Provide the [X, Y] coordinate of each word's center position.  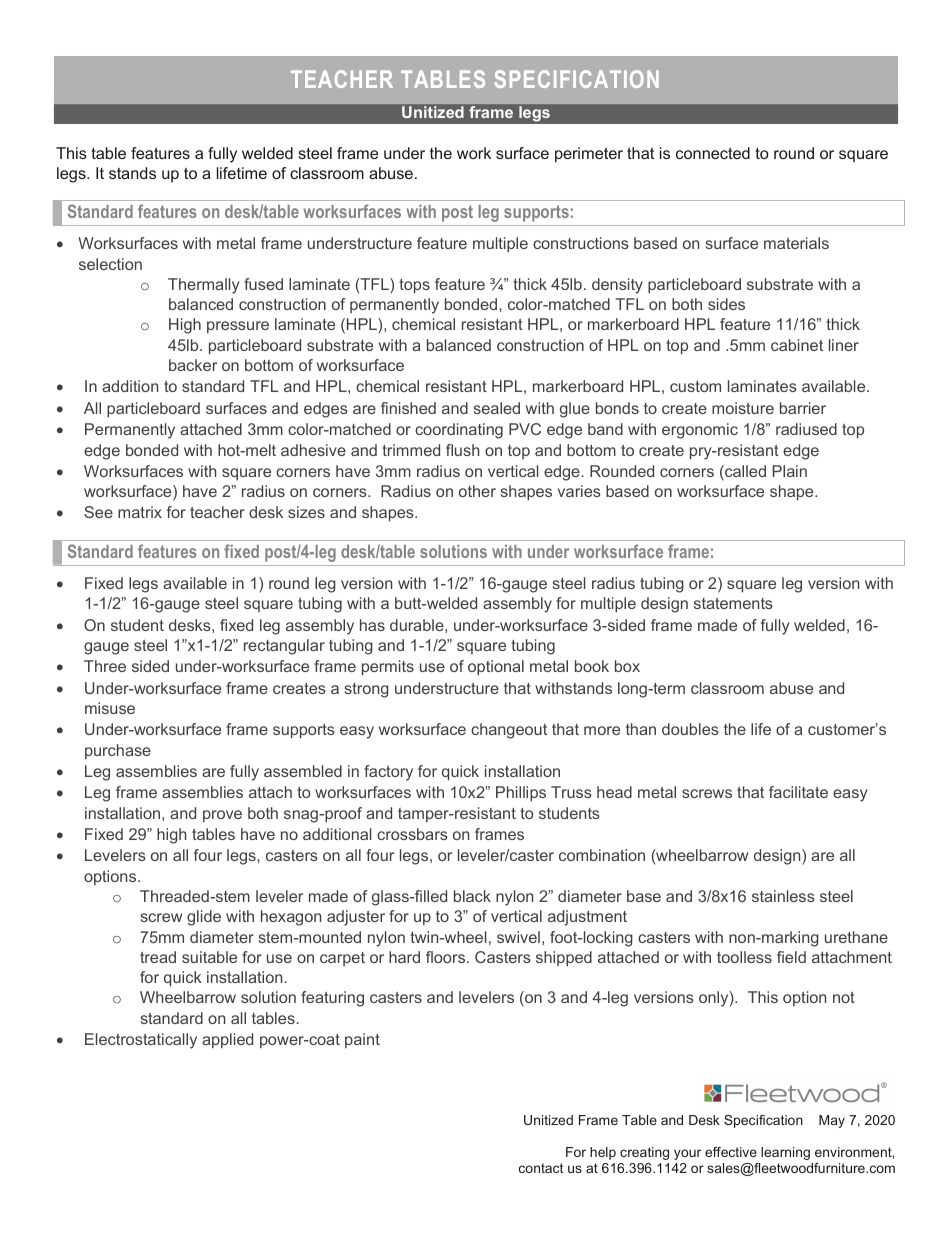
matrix [140, 512]
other [477, 491]
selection [110, 264]
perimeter [589, 155]
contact [541, 1168]
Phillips [521, 794]
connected [713, 153]
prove [222, 816]
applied [227, 1040]
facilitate [798, 792]
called [744, 472]
